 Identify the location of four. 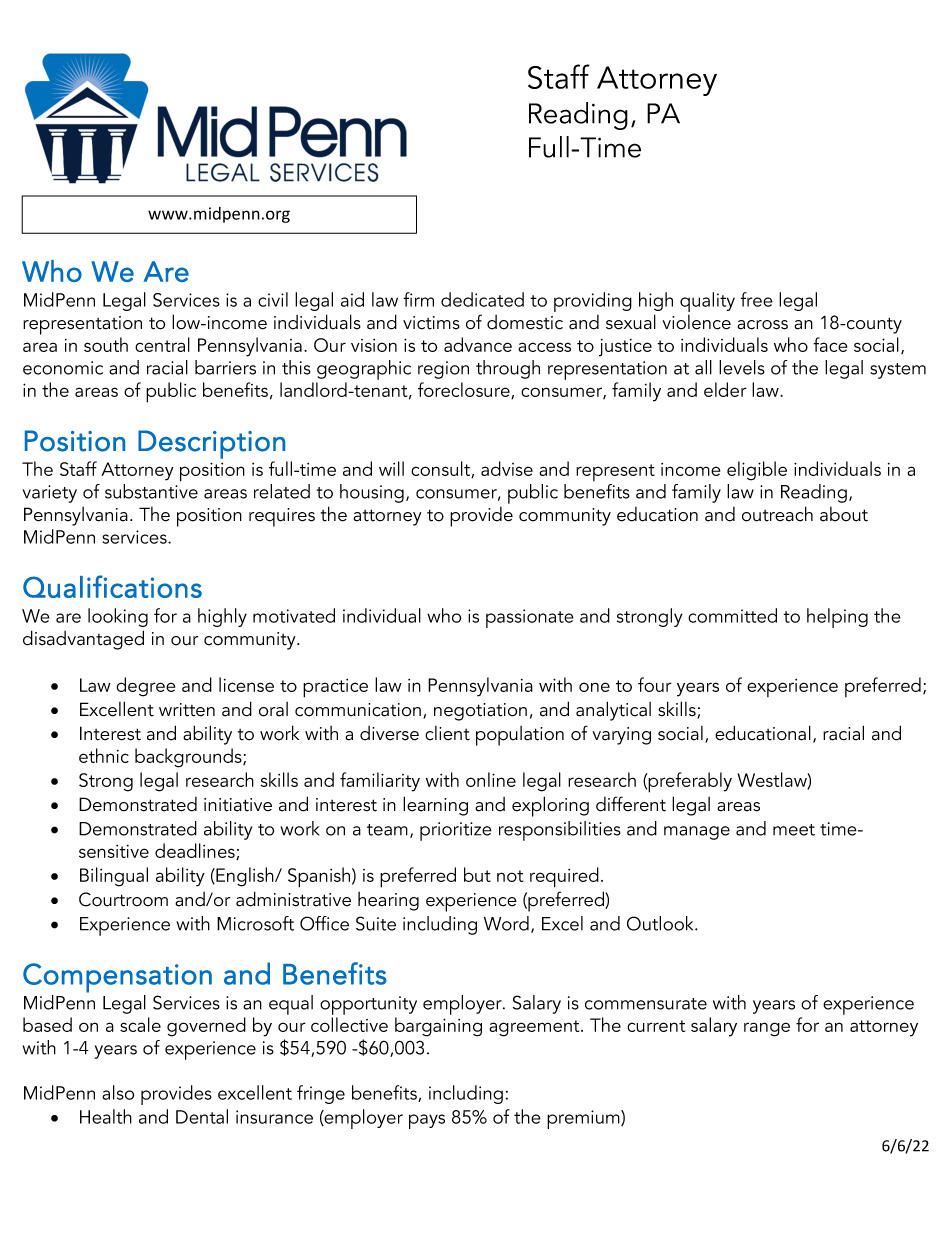
(655, 684).
